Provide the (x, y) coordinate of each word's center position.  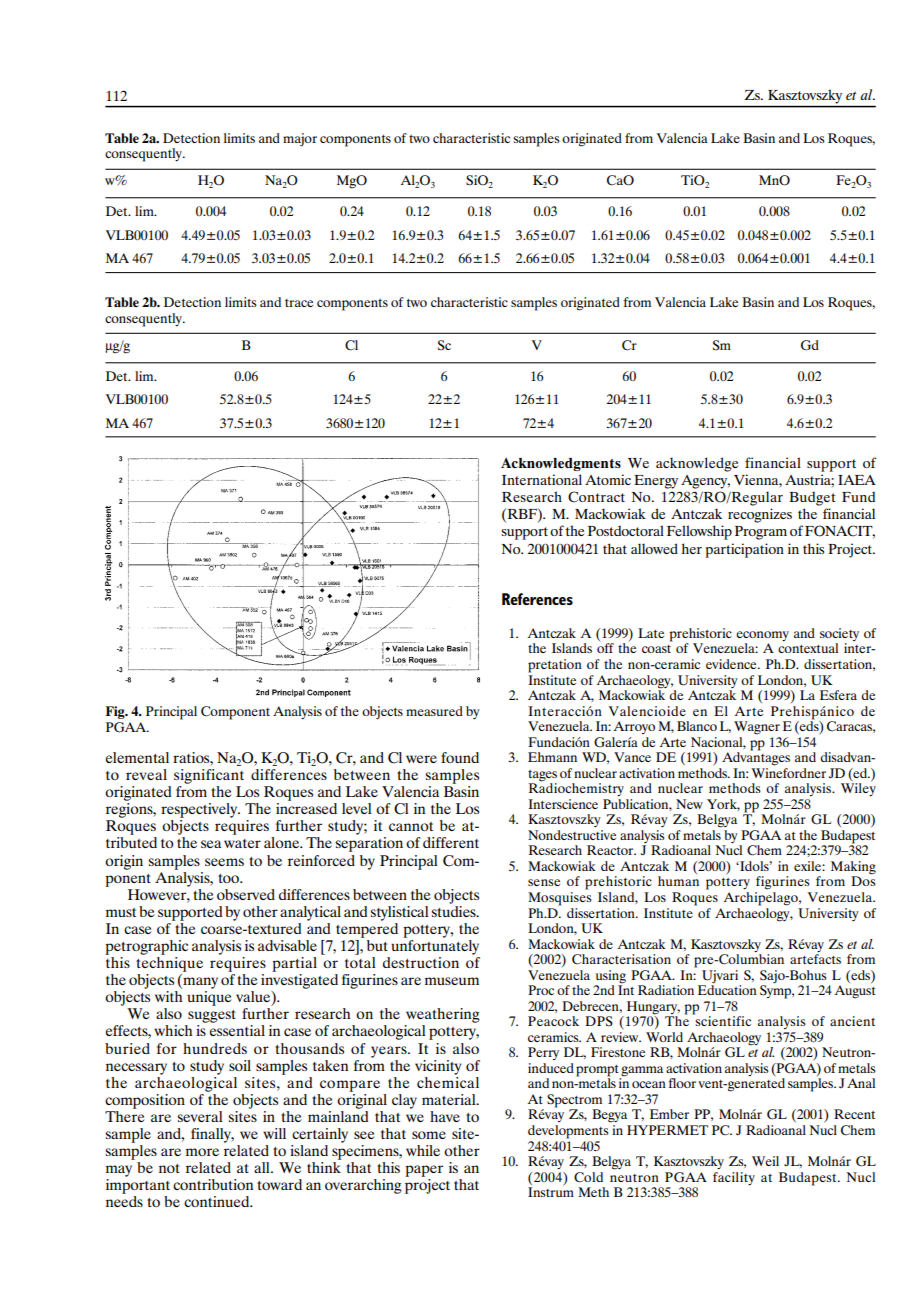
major (300, 140)
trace (299, 303)
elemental (137, 757)
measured (434, 711)
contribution (213, 1184)
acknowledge (697, 464)
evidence (732, 664)
